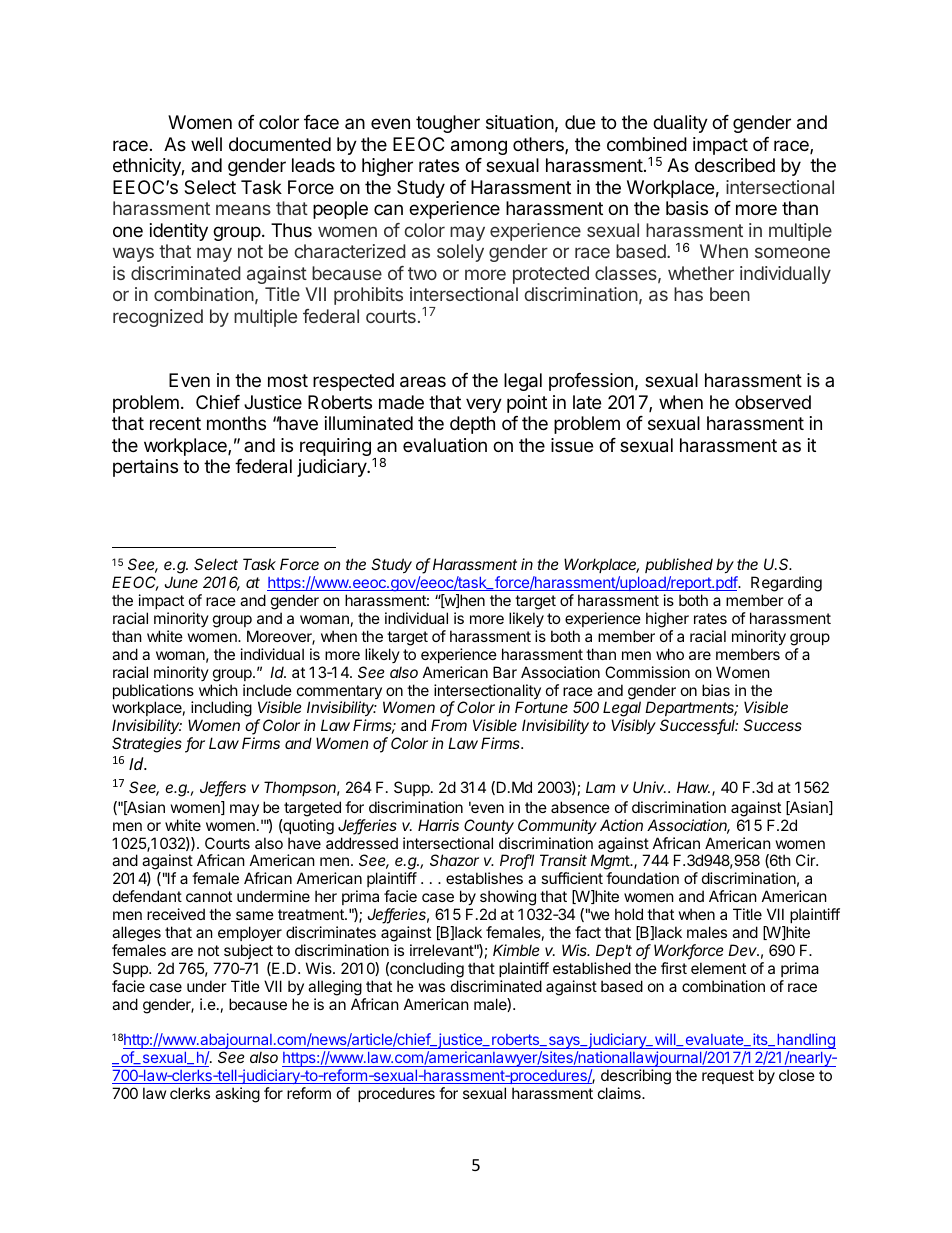  What do you see at coordinates (679, 565) in the screenshot?
I see `published` at bounding box center [679, 565].
